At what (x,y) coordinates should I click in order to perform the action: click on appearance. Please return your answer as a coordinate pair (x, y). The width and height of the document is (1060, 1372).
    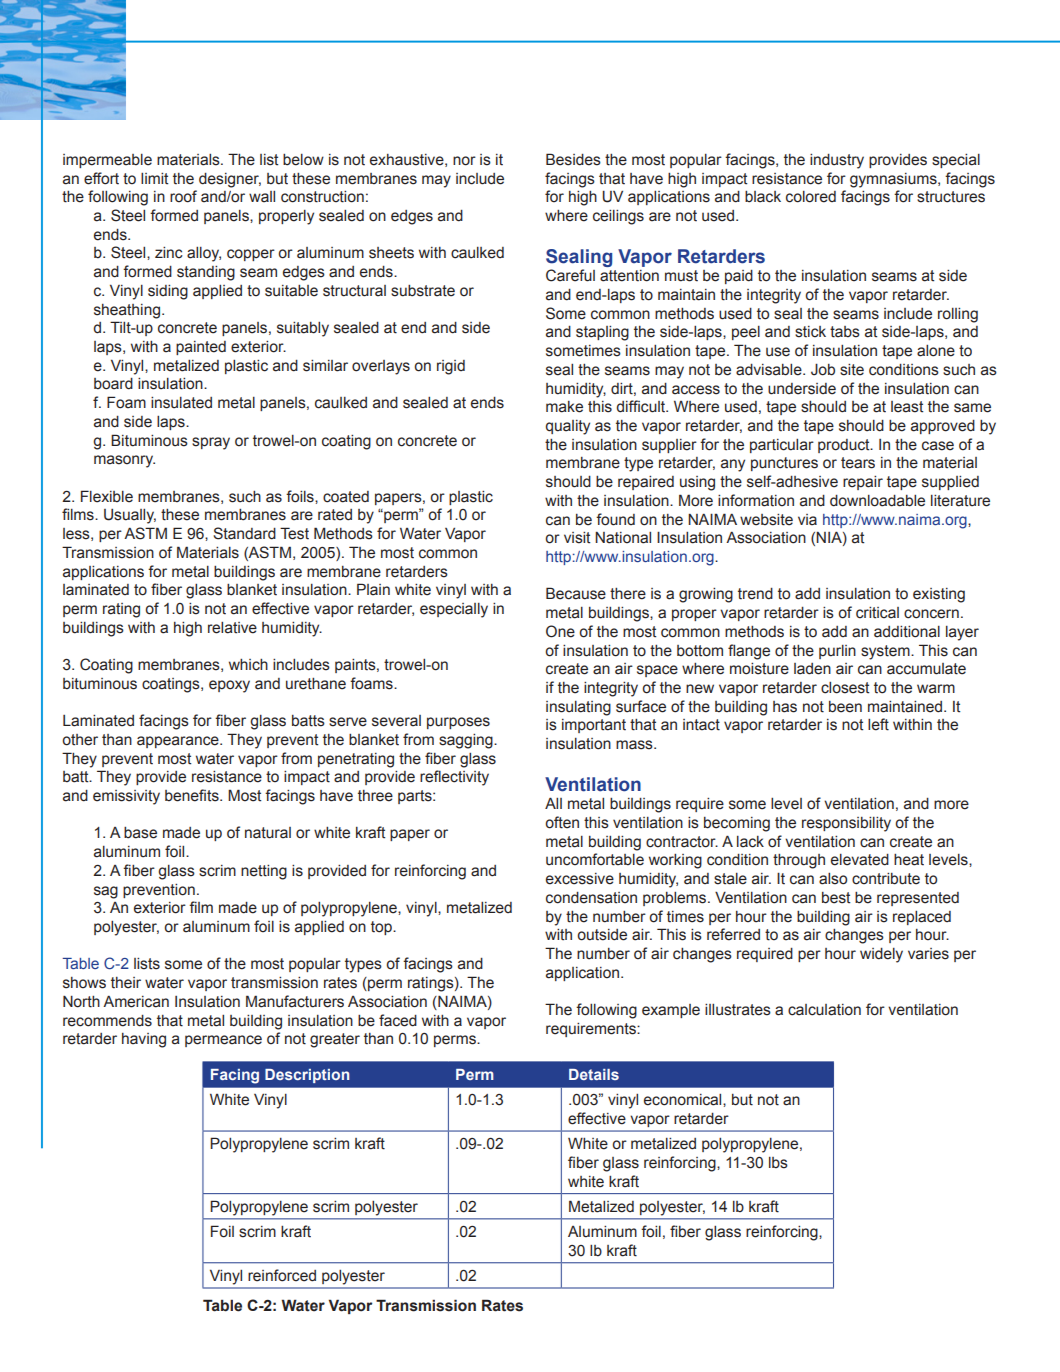
    Looking at the image, I should click on (179, 742).
